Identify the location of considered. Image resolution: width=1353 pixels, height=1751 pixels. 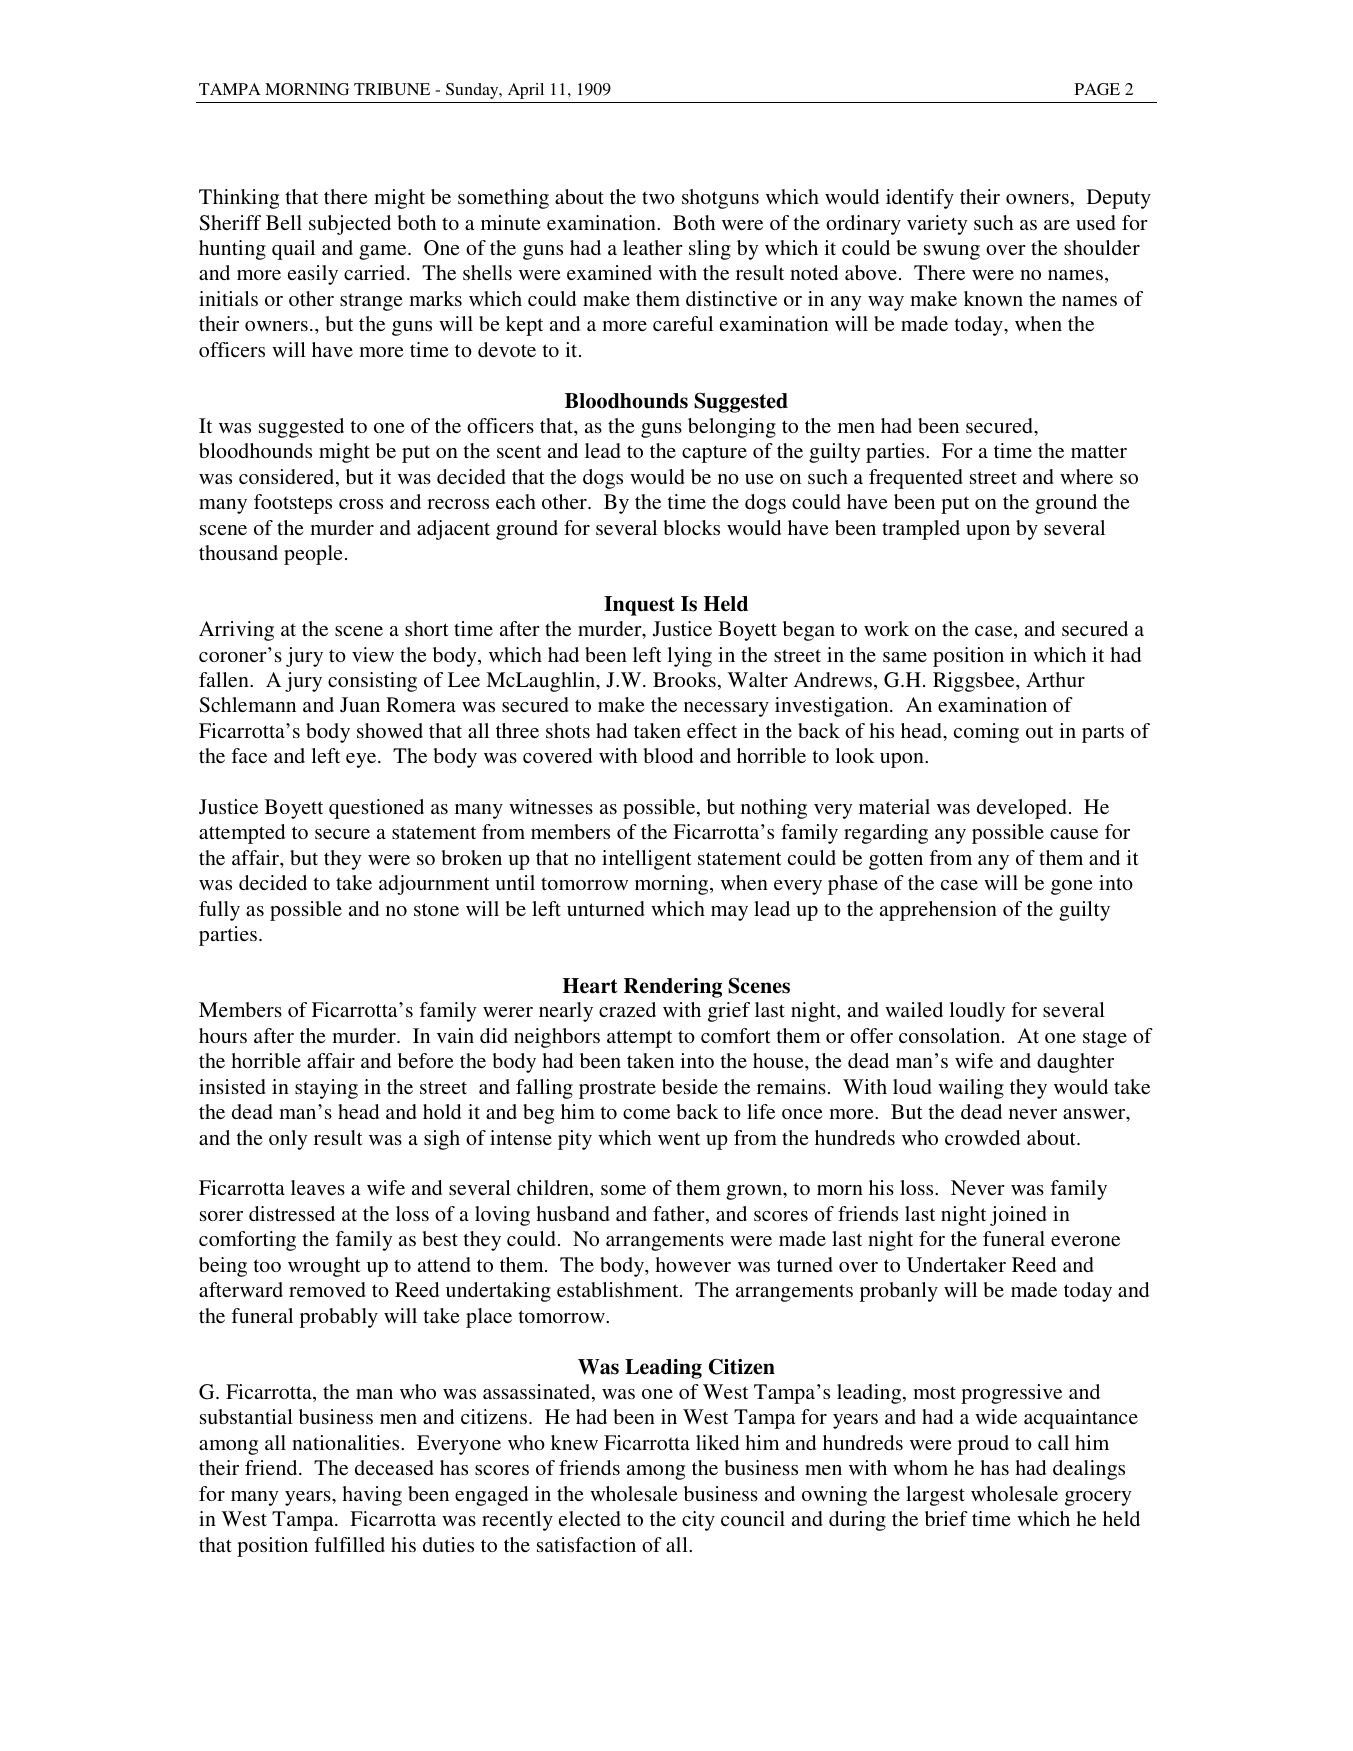
(288, 478).
